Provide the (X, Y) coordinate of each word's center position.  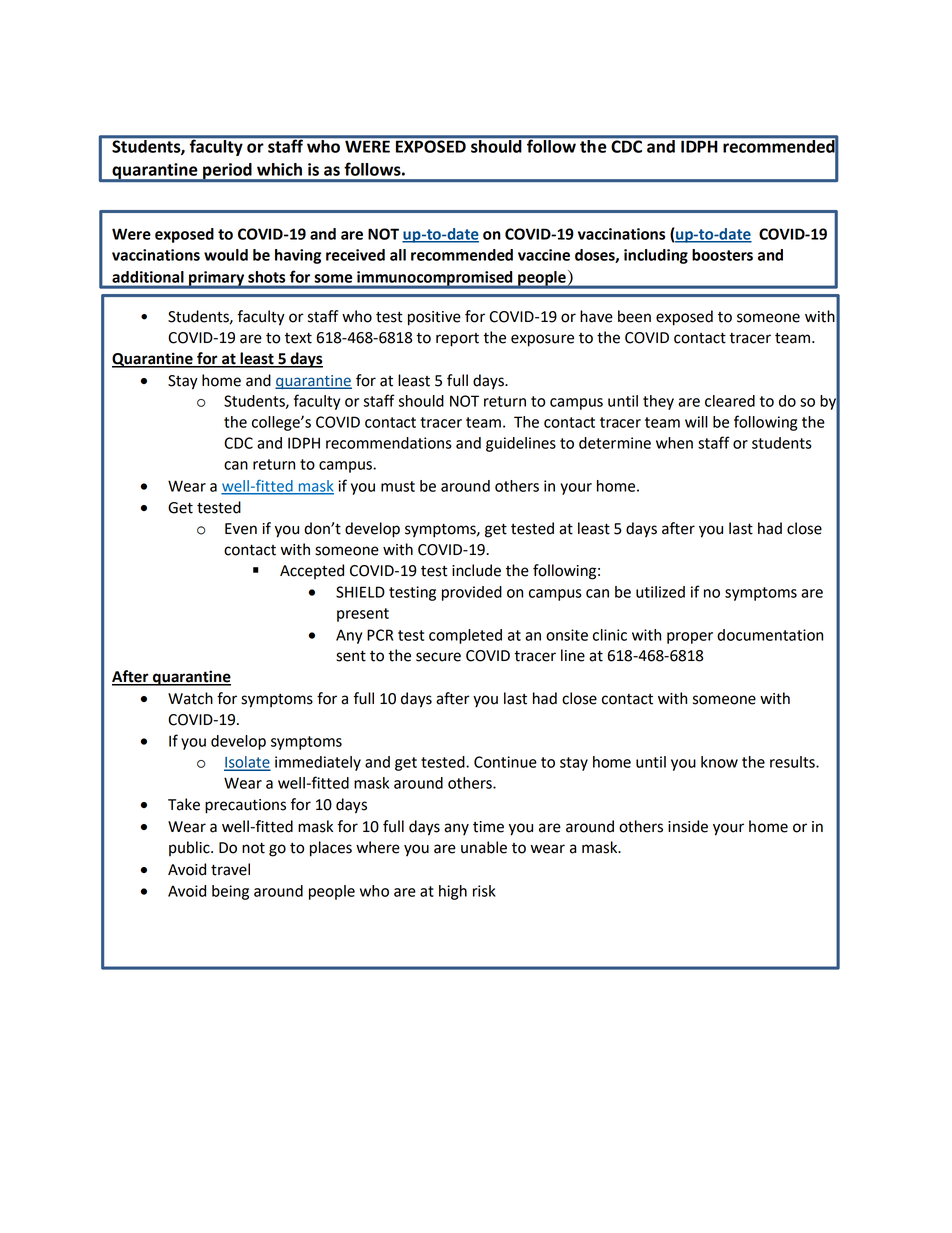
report (457, 340)
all (398, 255)
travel (230, 869)
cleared (730, 401)
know (719, 762)
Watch (190, 698)
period (227, 172)
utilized (660, 592)
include (476, 570)
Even (241, 529)
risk (484, 891)
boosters (722, 255)
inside (688, 826)
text (298, 338)
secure (438, 657)
